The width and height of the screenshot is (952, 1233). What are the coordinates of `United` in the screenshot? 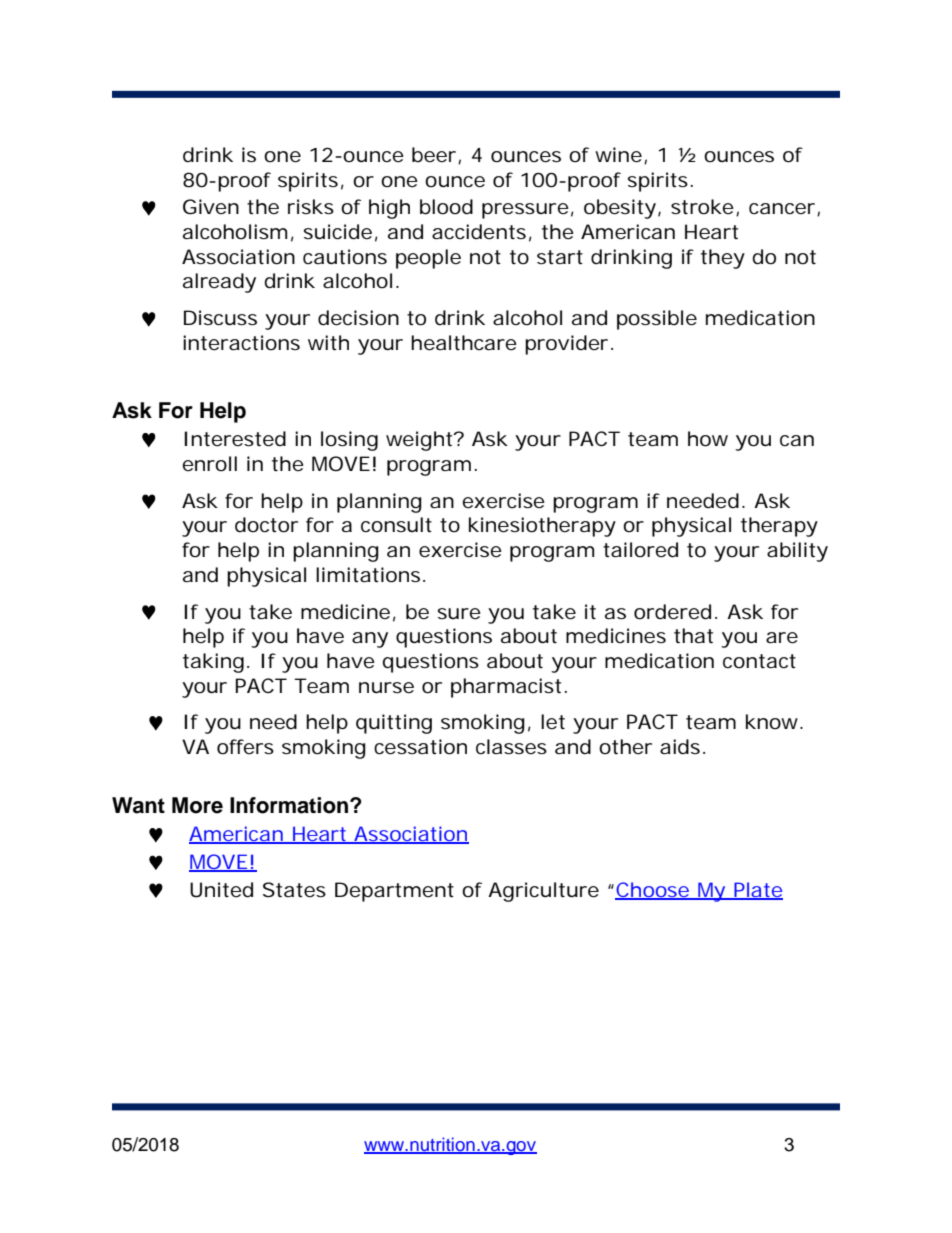 It's located at (221, 890).
